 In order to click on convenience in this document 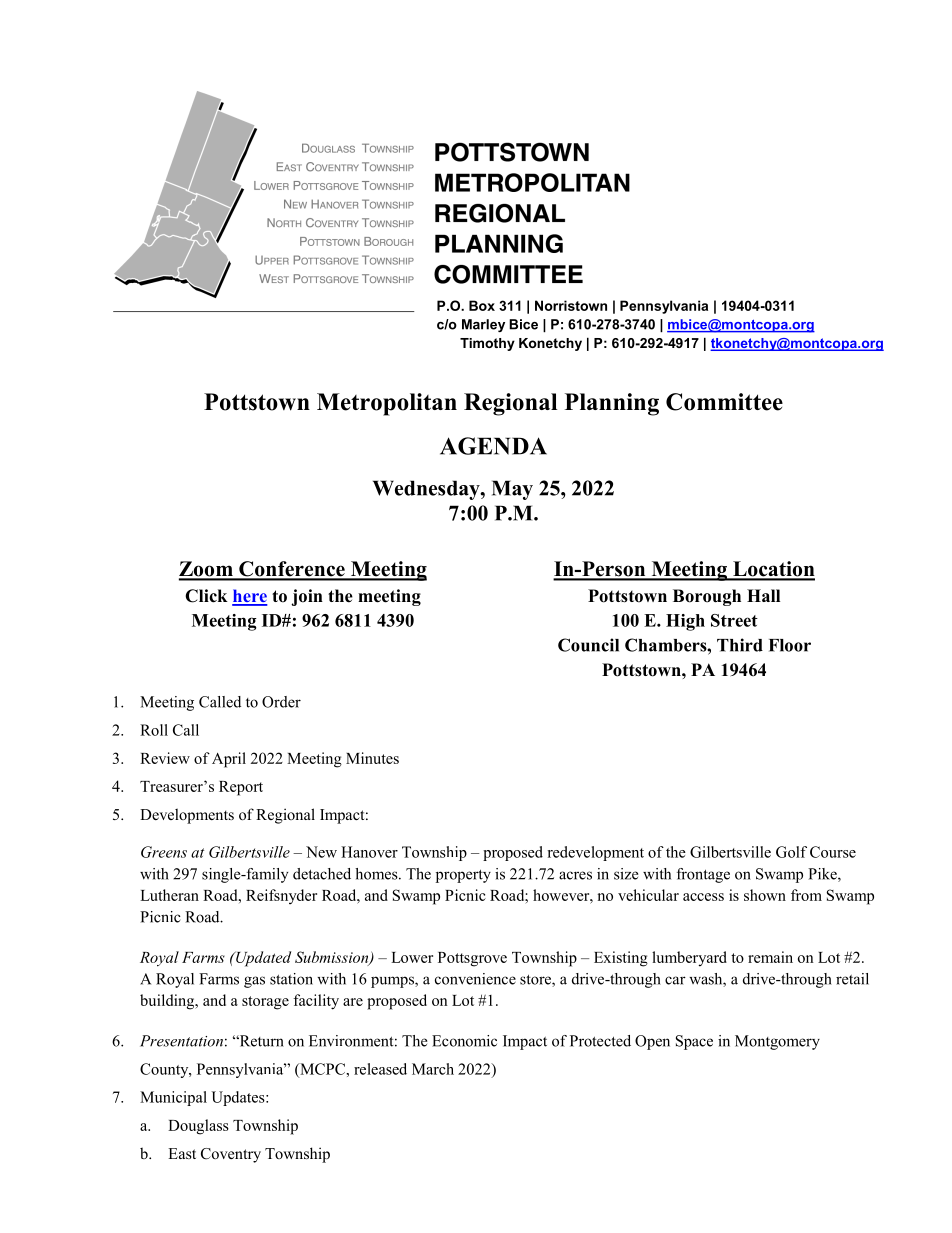, I will do `click(475, 979)`.
